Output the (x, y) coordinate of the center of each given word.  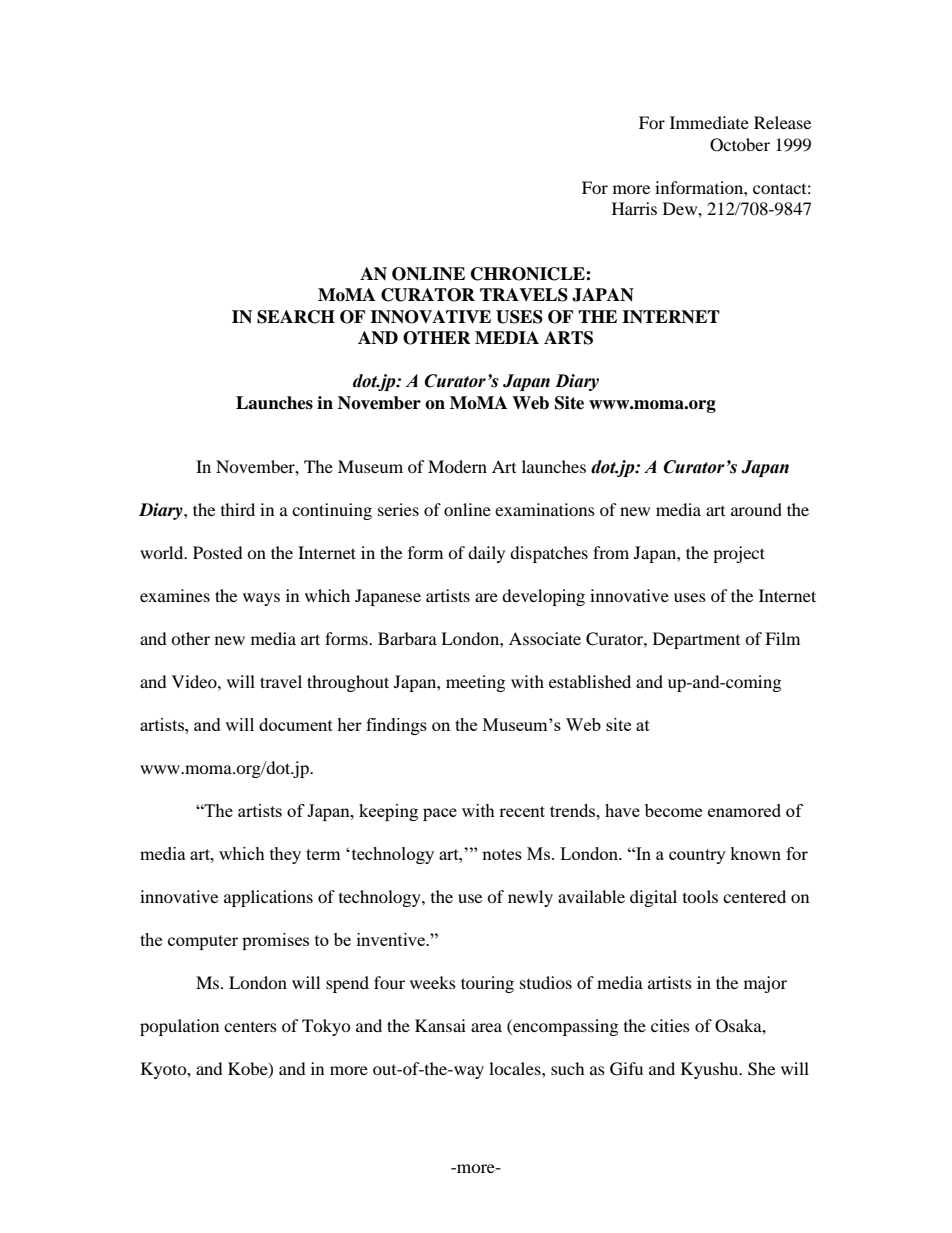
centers (250, 1027)
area (486, 1027)
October (740, 145)
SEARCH (296, 317)
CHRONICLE (529, 274)
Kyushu (711, 1070)
